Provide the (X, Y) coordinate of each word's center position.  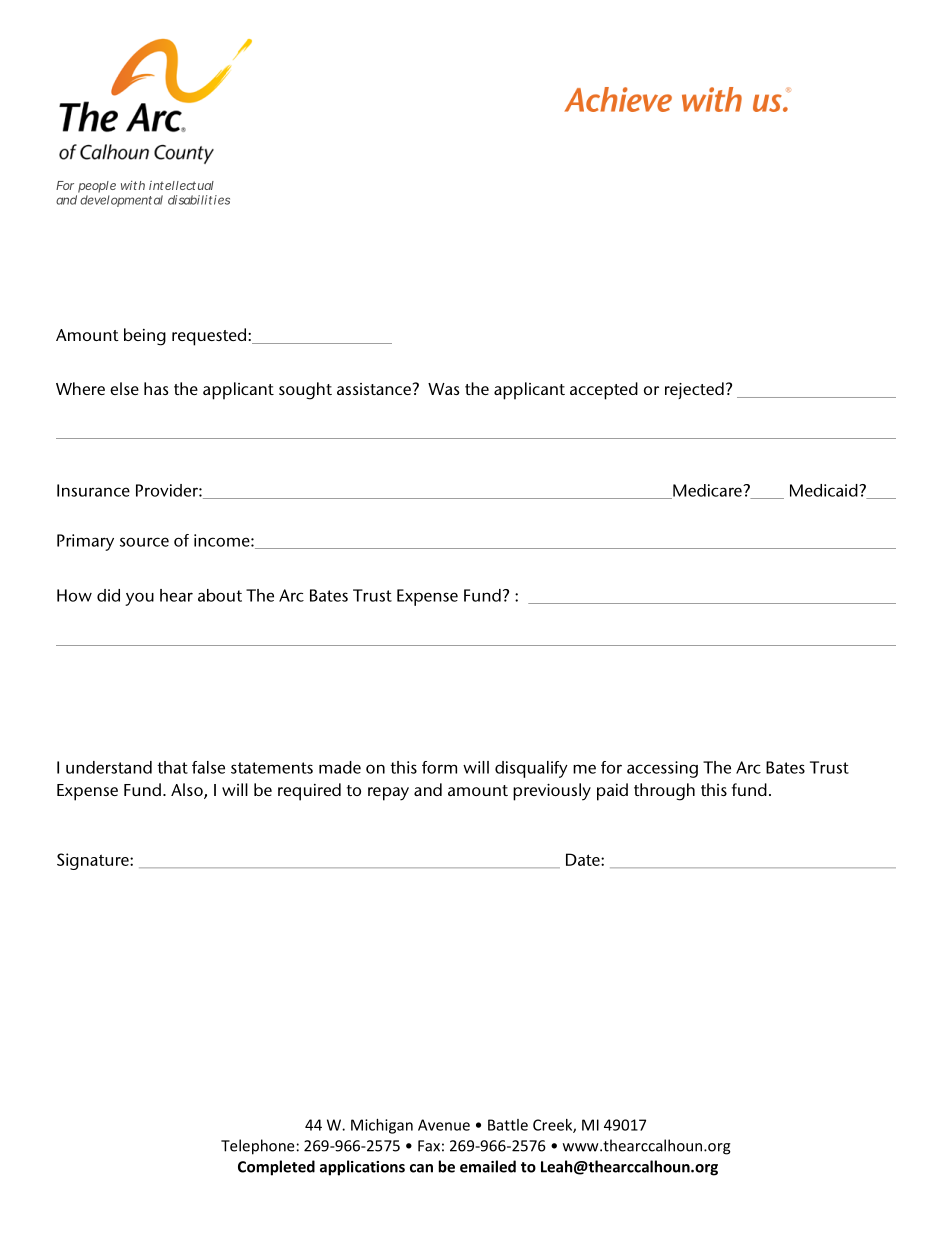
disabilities (199, 200)
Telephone (257, 1147)
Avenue (444, 1125)
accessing (662, 769)
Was (444, 389)
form (439, 767)
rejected (694, 390)
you (139, 599)
